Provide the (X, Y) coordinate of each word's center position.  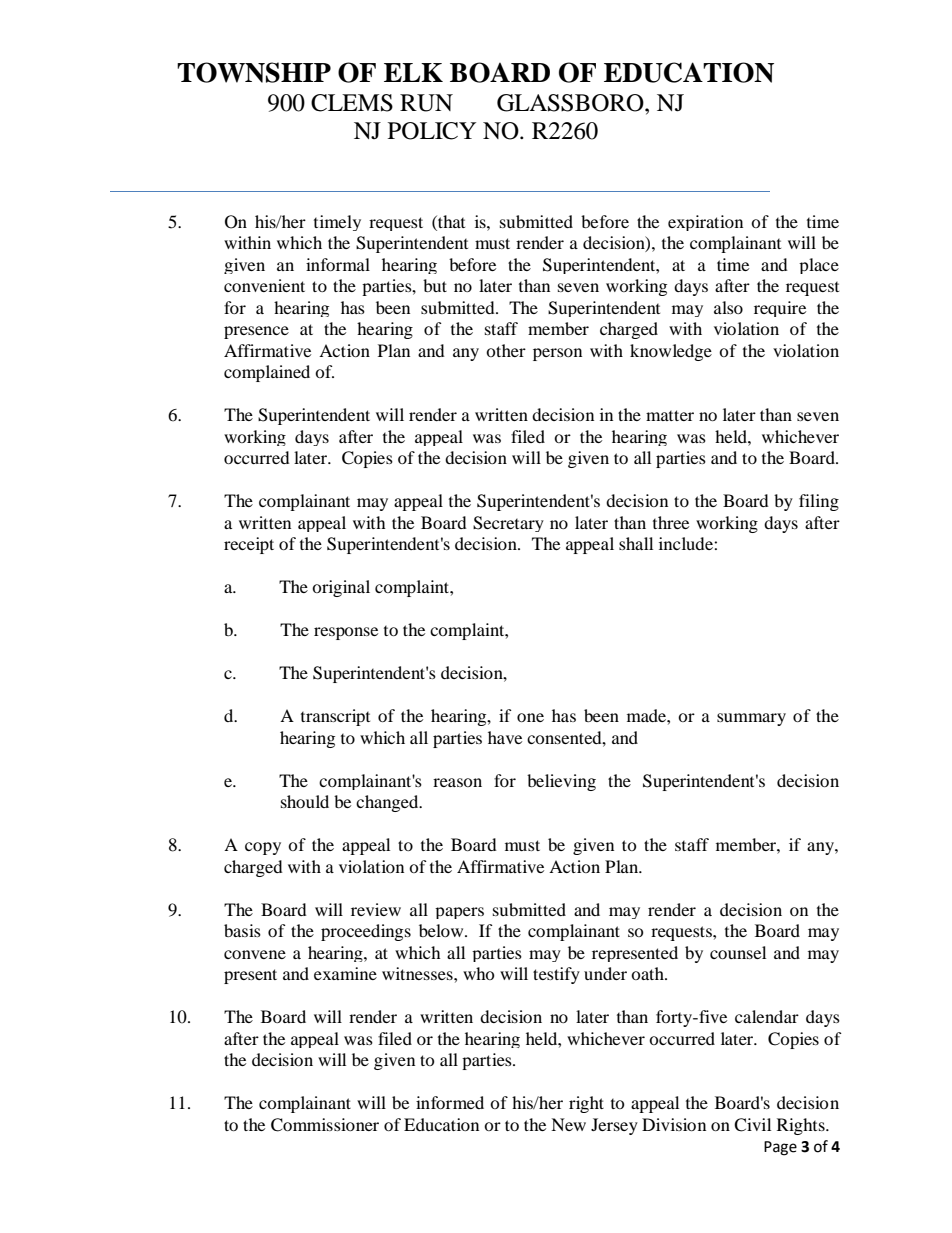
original (341, 588)
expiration (705, 223)
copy (263, 848)
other (506, 350)
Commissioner (325, 1125)
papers (459, 913)
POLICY (432, 131)
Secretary (508, 524)
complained (267, 373)
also (728, 307)
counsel (738, 952)
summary (751, 719)
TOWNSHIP (254, 72)
